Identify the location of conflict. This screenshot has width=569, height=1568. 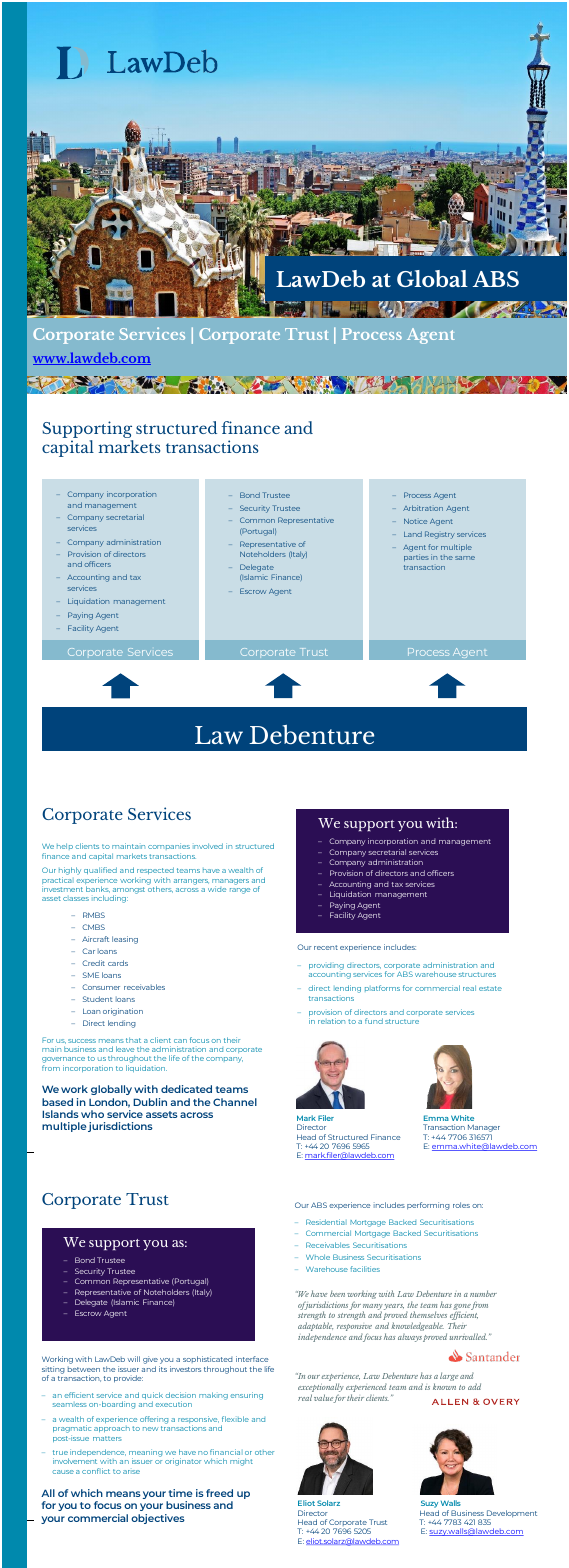
(96, 1471).
